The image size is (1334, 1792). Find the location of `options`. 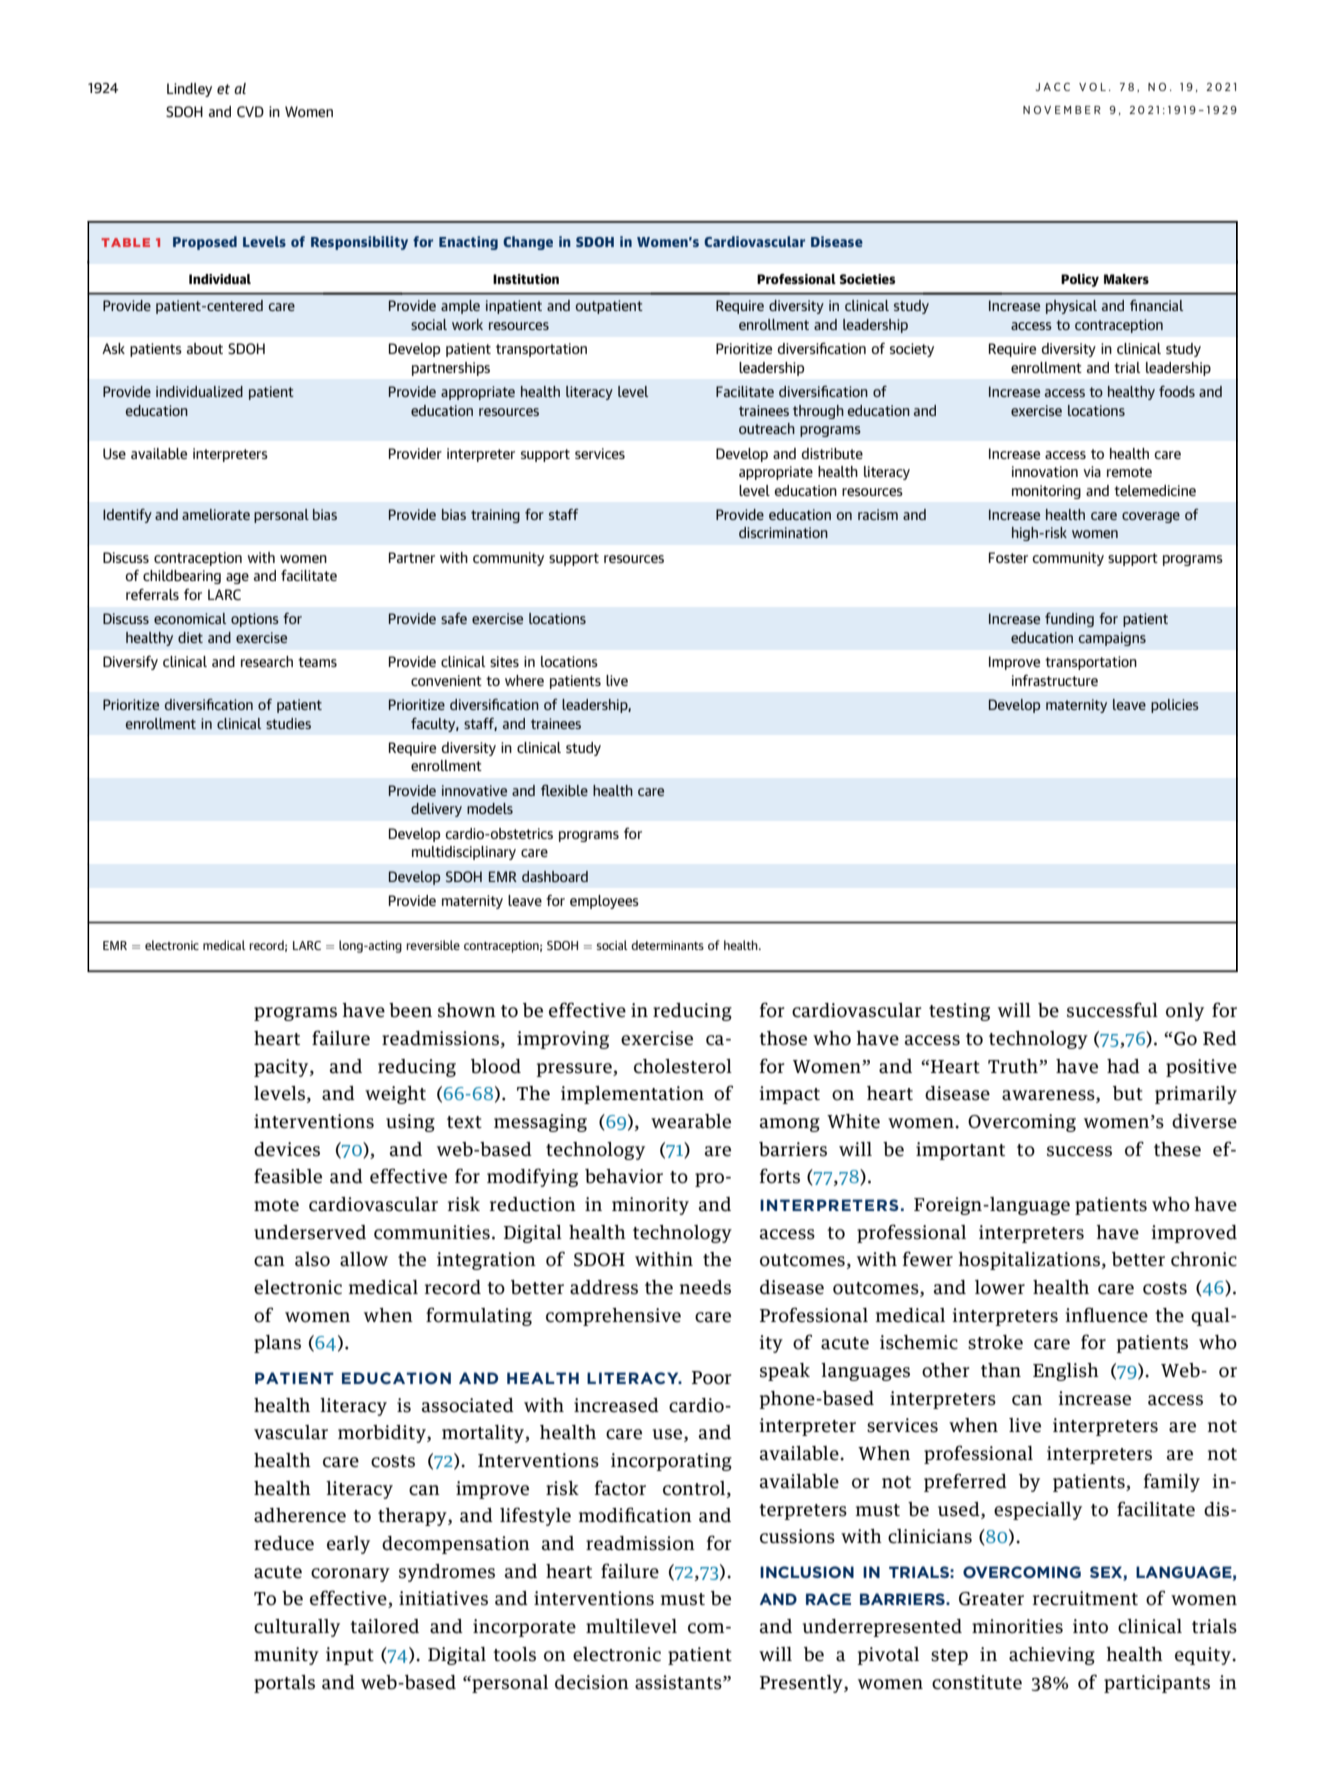

options is located at coordinates (255, 620).
